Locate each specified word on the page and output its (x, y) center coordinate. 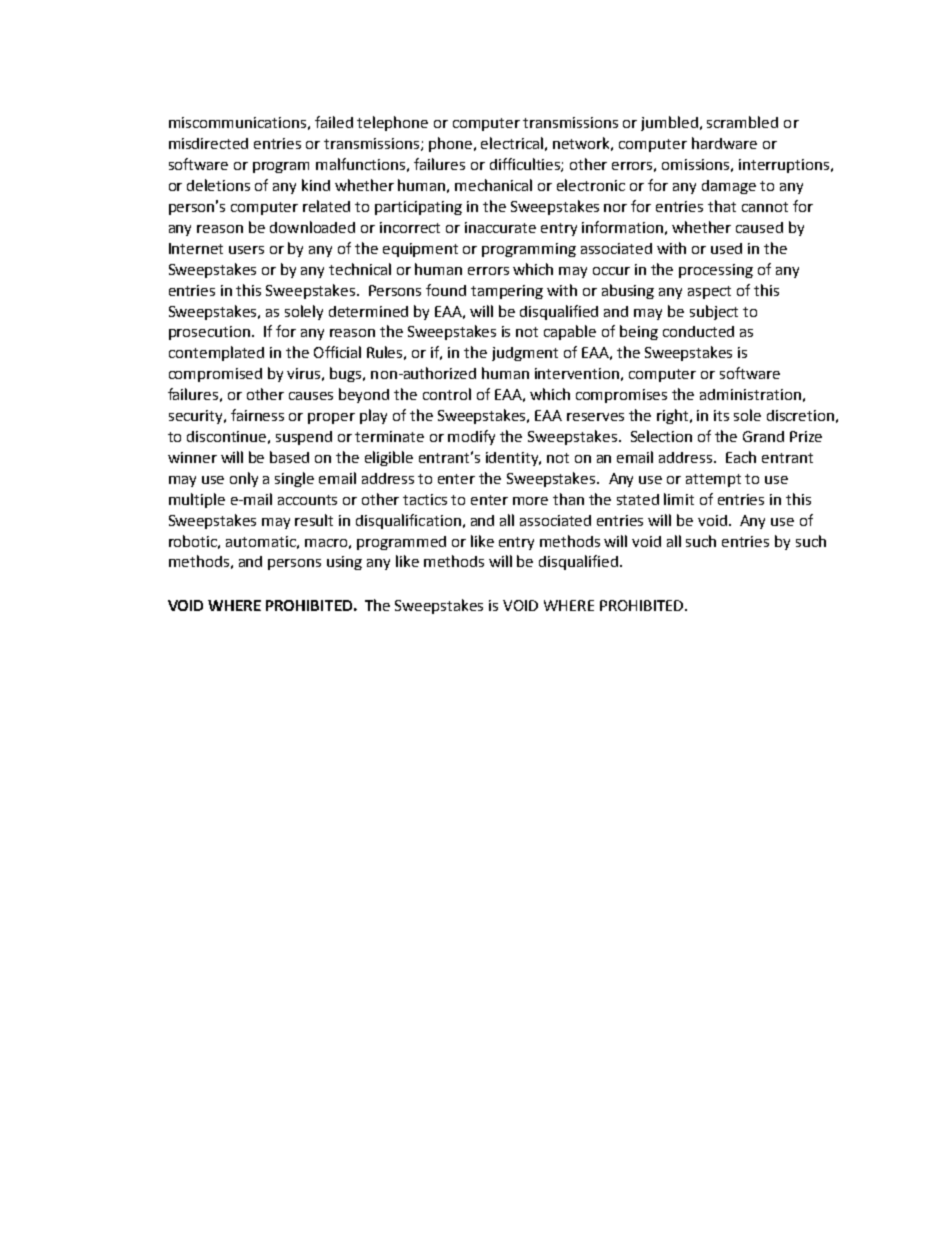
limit (679, 499)
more (530, 501)
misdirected (208, 143)
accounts (307, 500)
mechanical (493, 185)
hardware (724, 143)
